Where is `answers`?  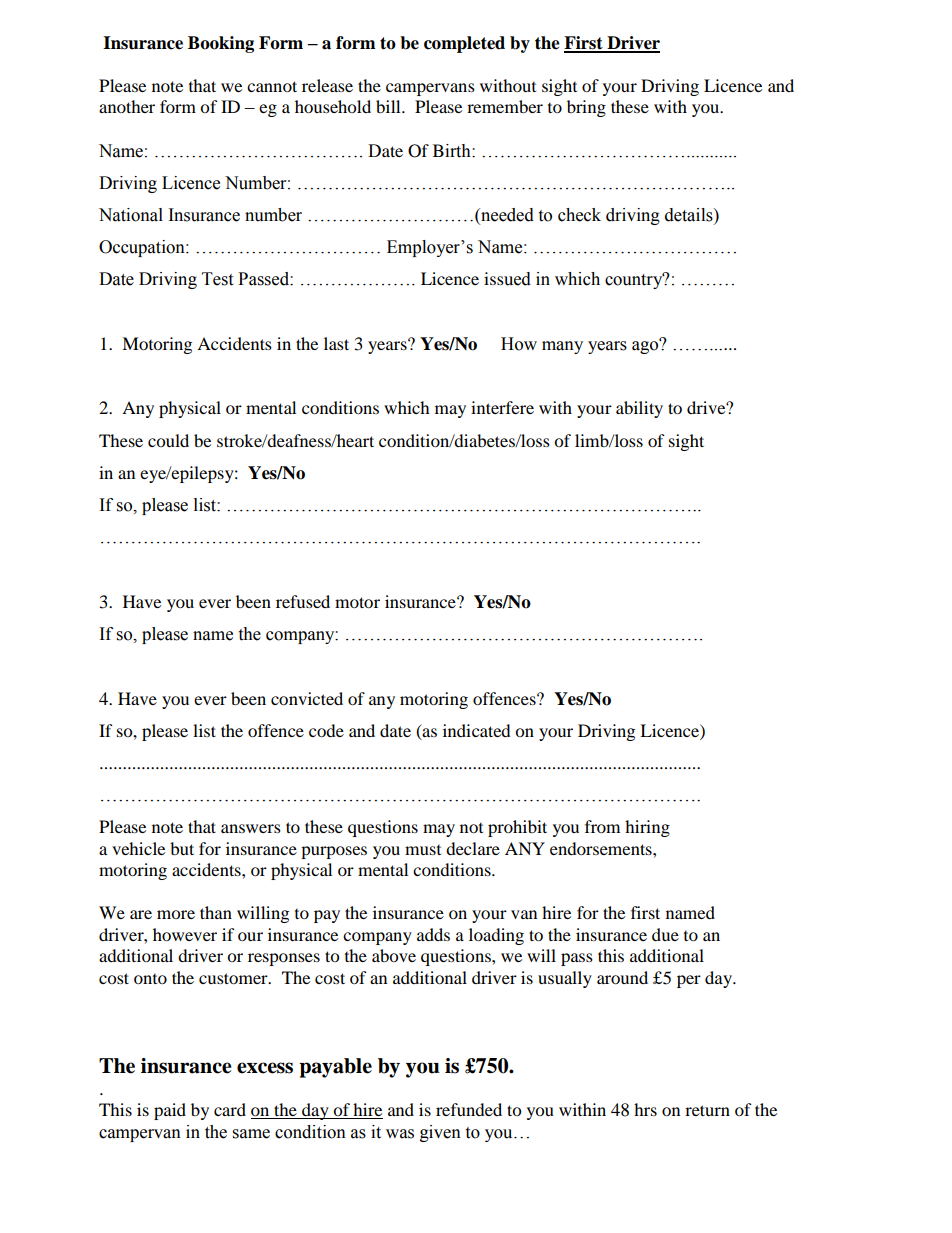 answers is located at coordinates (251, 828).
